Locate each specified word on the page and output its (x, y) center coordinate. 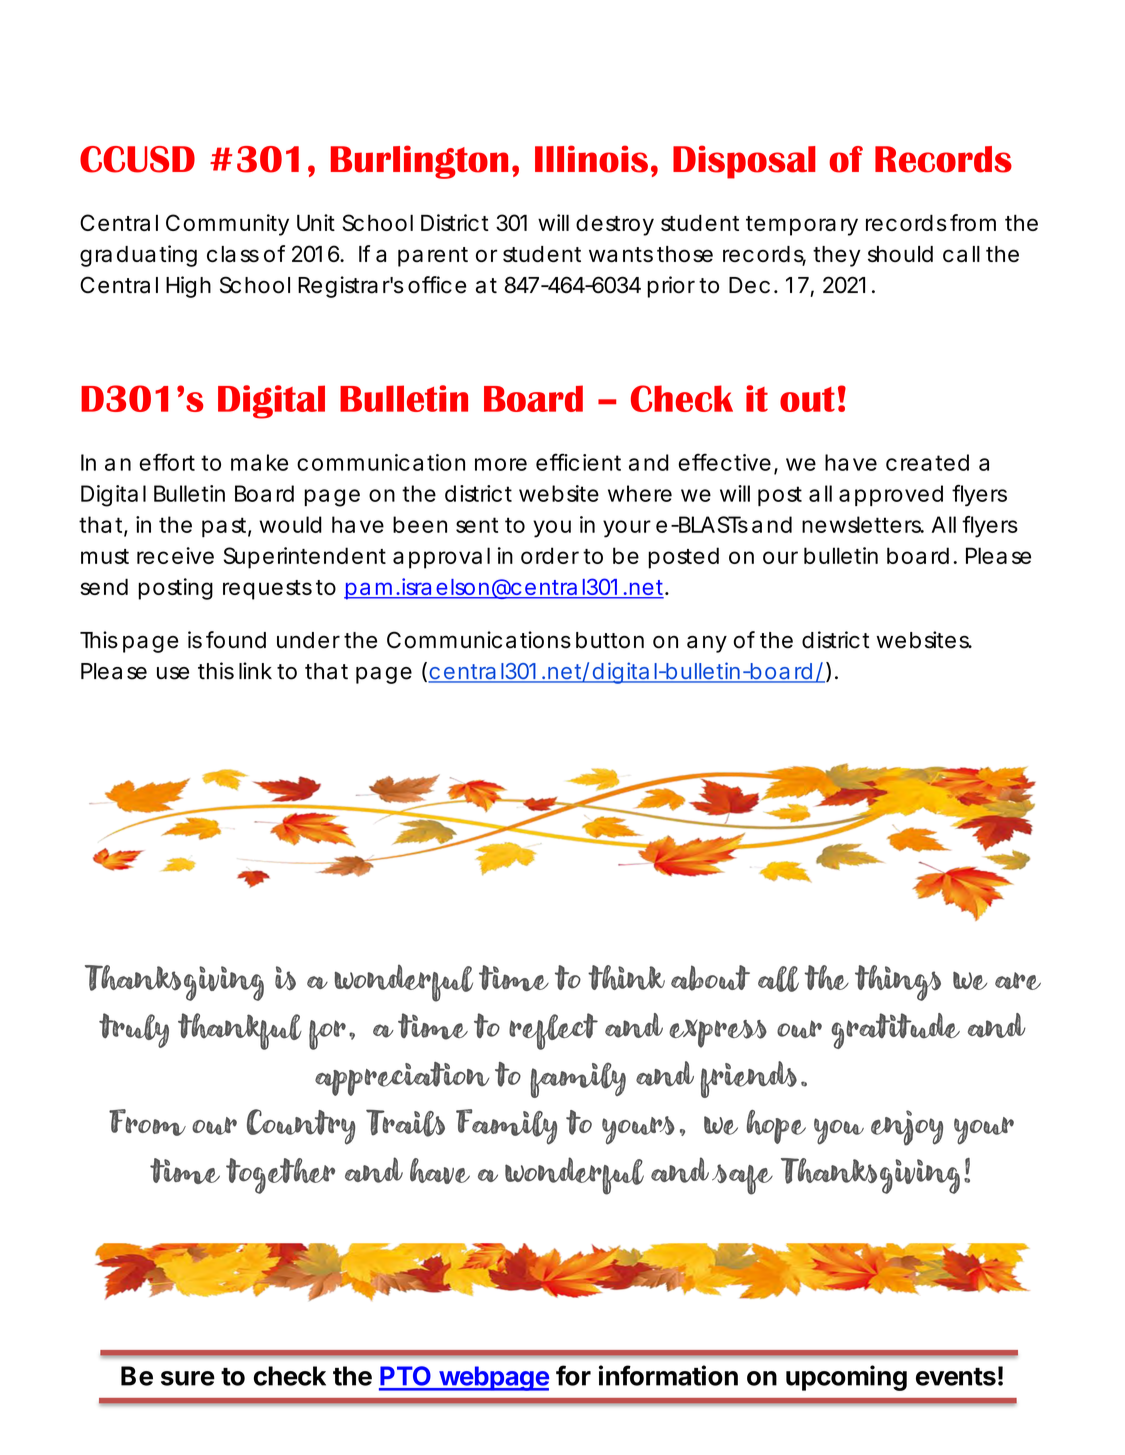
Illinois (591, 159)
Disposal (744, 162)
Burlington (419, 162)
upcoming (846, 1378)
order (550, 555)
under (308, 640)
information (668, 1375)
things (898, 983)
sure (188, 1378)
